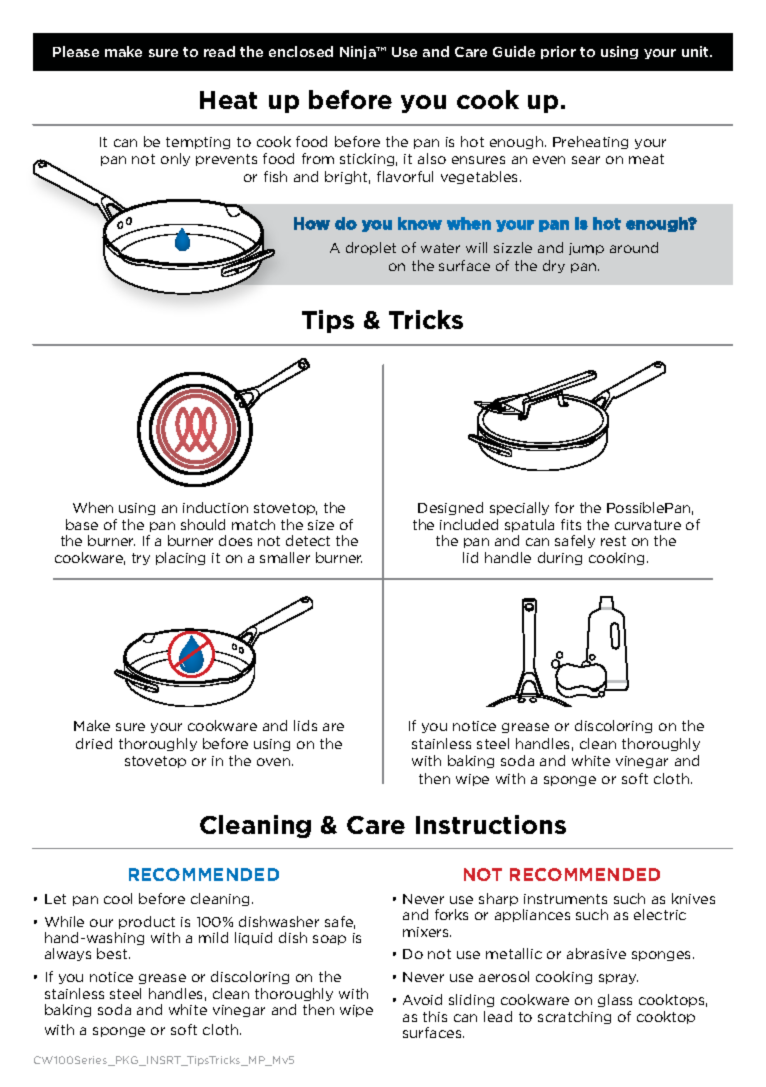 This screenshot has width=766, height=1087. Describe the element at coordinates (113, 953) in the screenshot. I see `best` at that location.
